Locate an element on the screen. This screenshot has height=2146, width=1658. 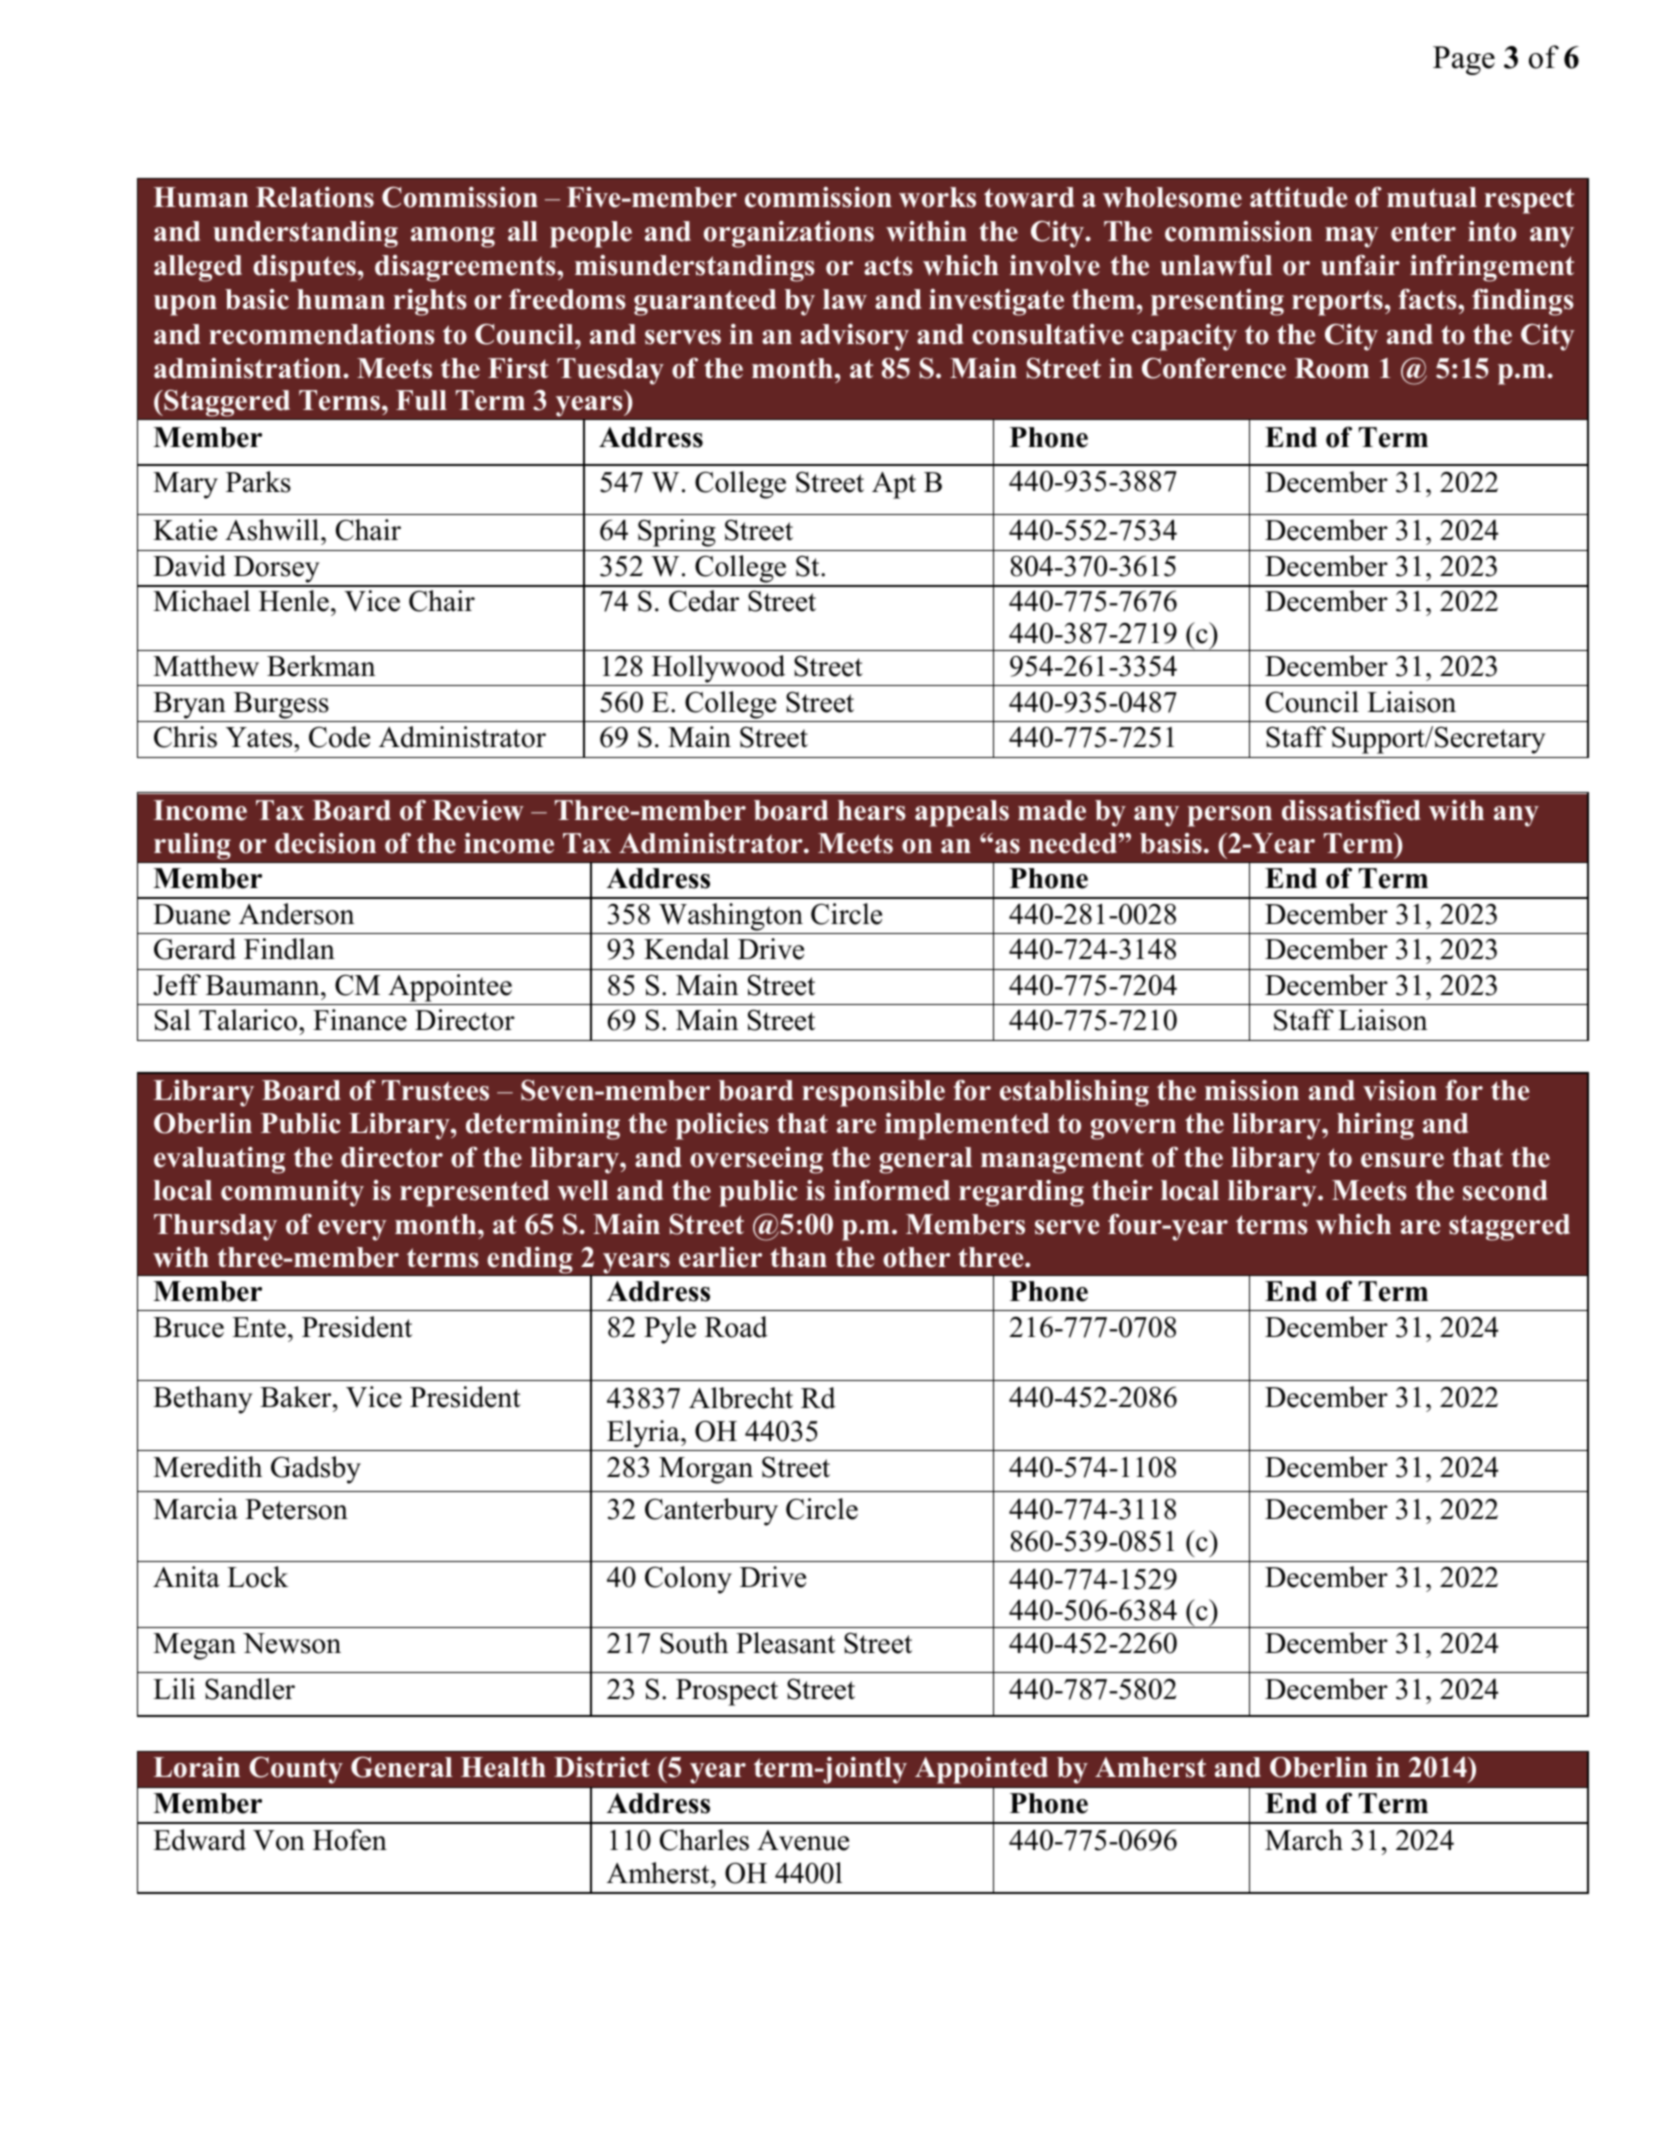
Apt is located at coordinates (894, 485).
